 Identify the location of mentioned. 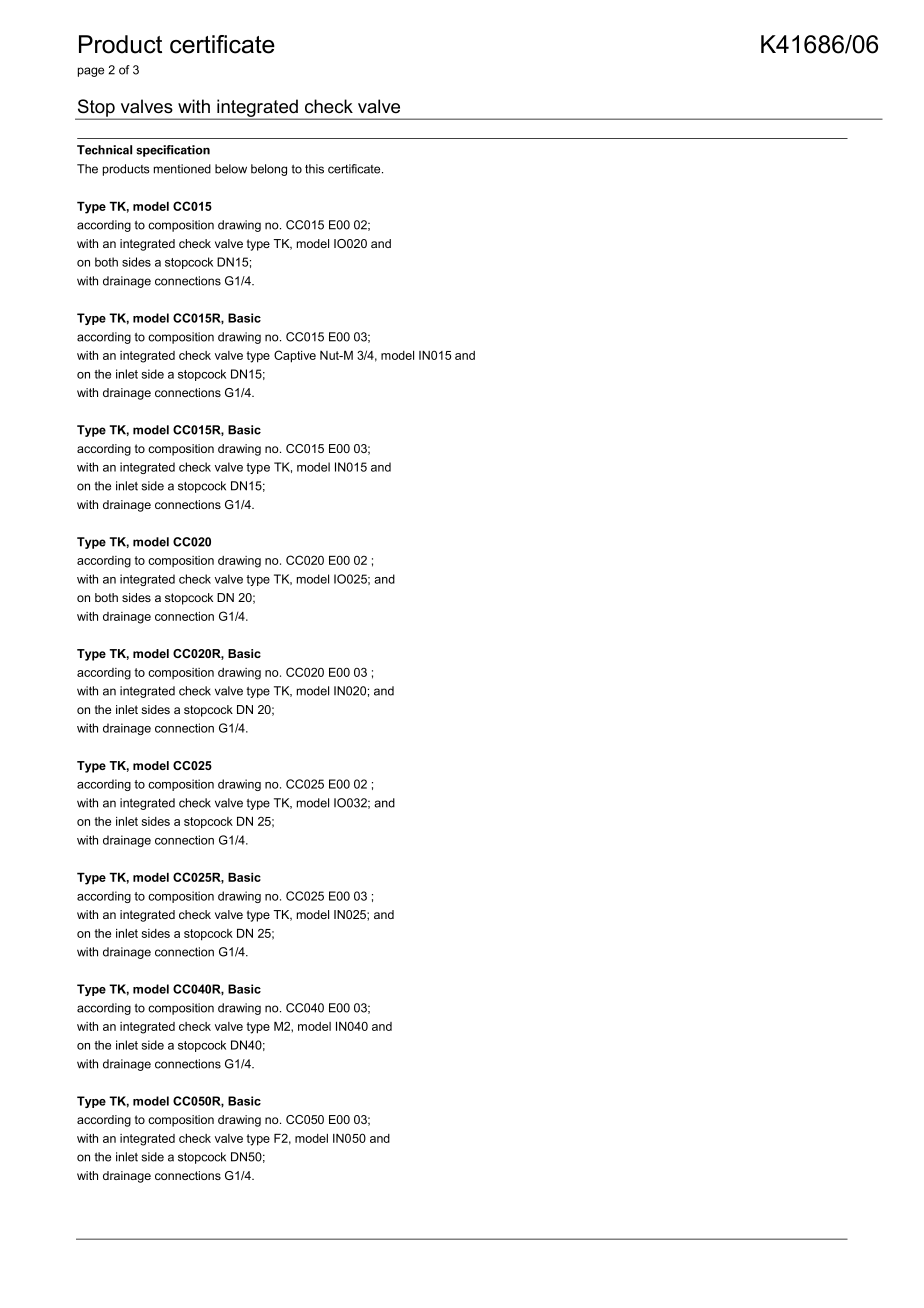
(182, 169).
